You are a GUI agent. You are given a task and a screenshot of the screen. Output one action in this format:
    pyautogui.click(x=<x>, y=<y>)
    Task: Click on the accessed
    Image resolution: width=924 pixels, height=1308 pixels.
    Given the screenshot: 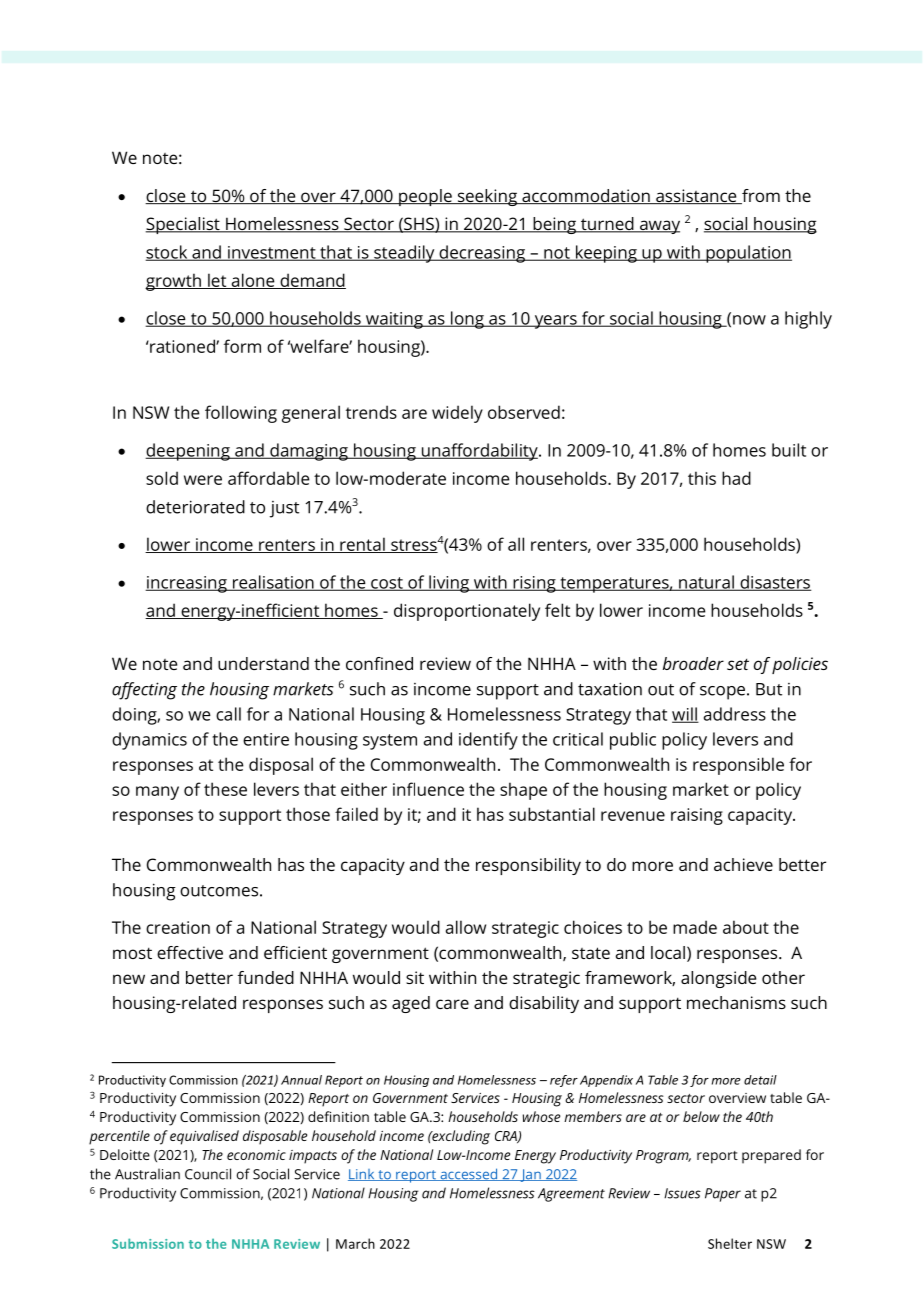 What is the action you would take?
    pyautogui.click(x=469, y=1174)
